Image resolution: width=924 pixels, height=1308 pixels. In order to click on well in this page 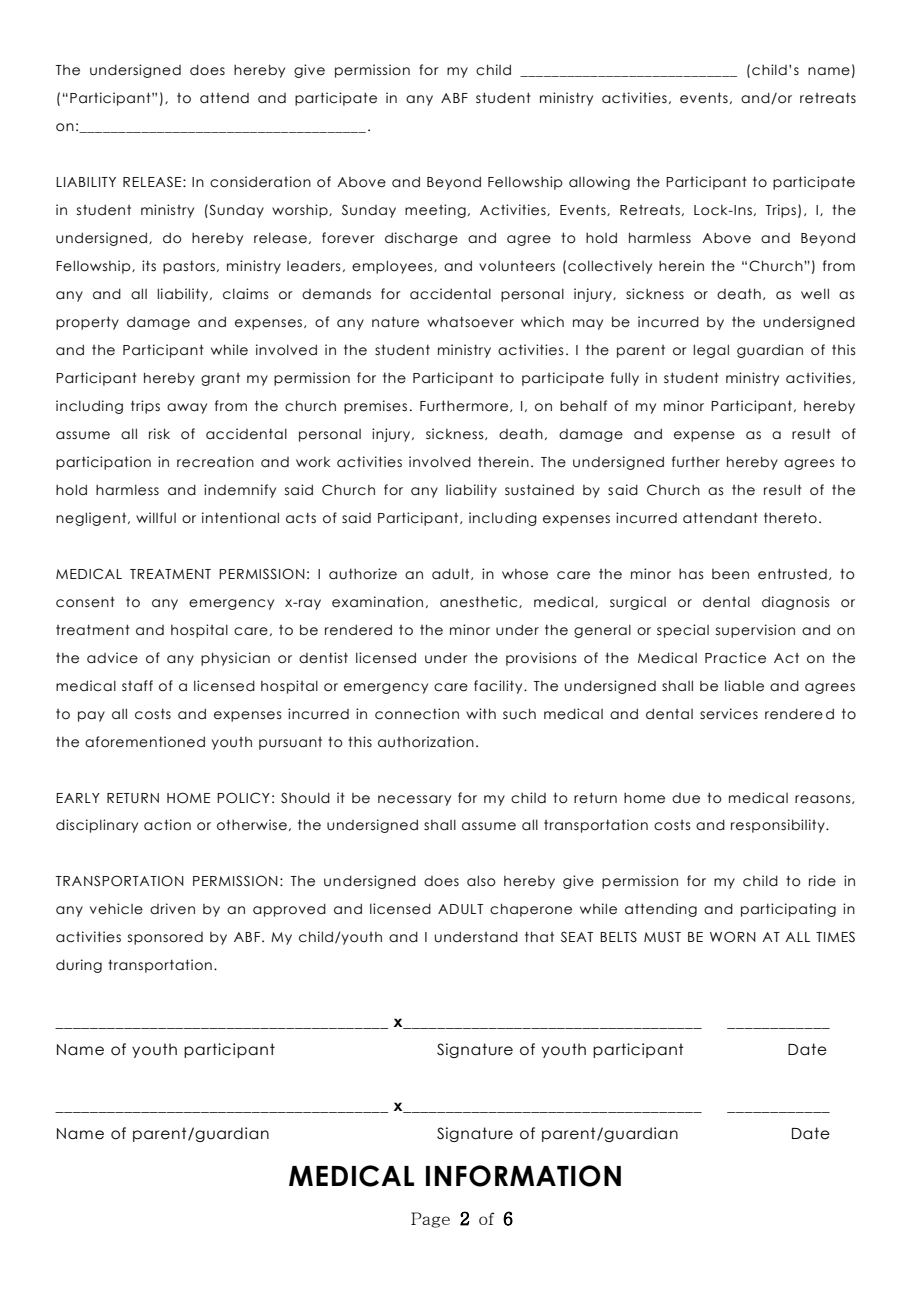, I will do `click(815, 294)`.
